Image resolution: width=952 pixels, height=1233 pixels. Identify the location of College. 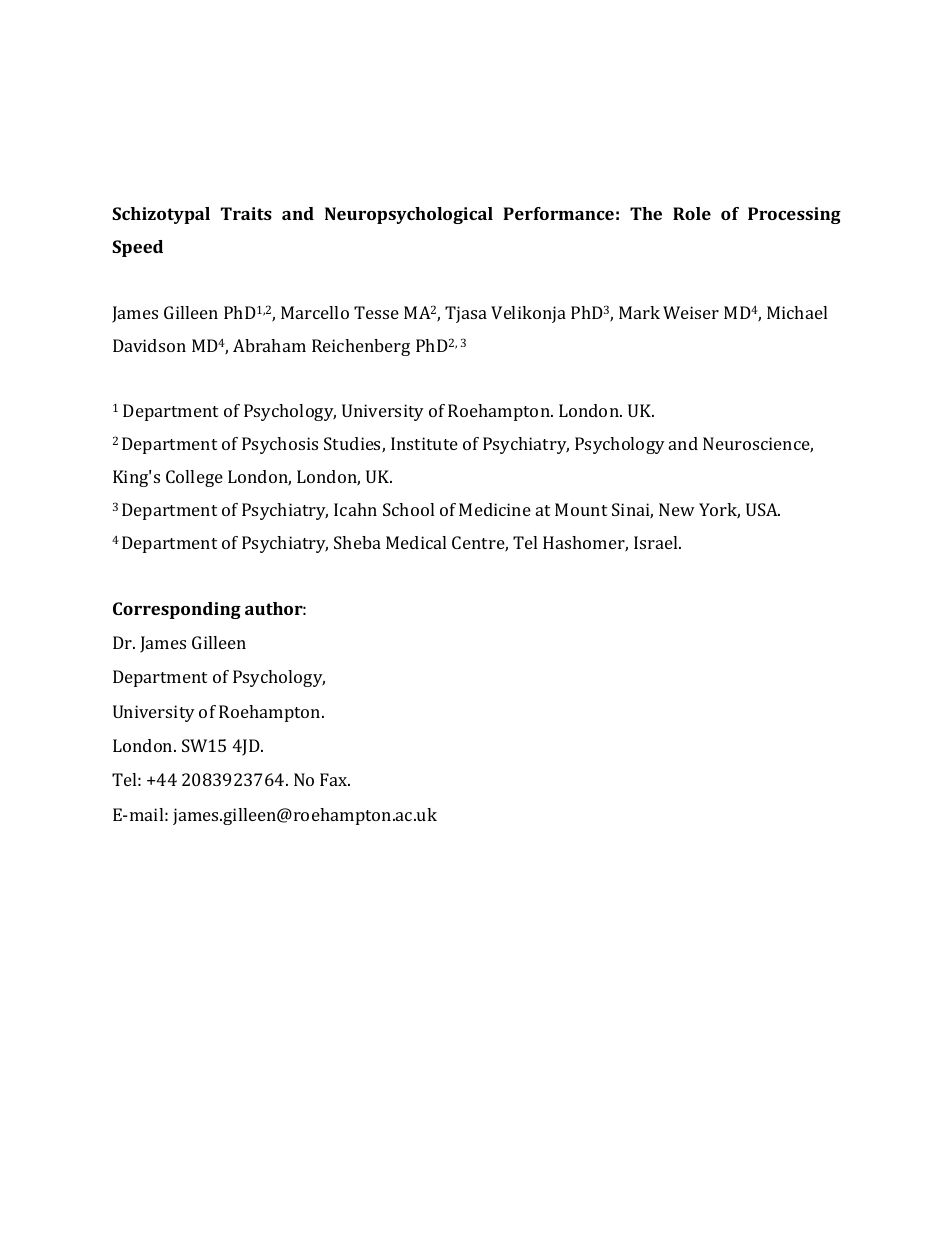
(194, 478).
